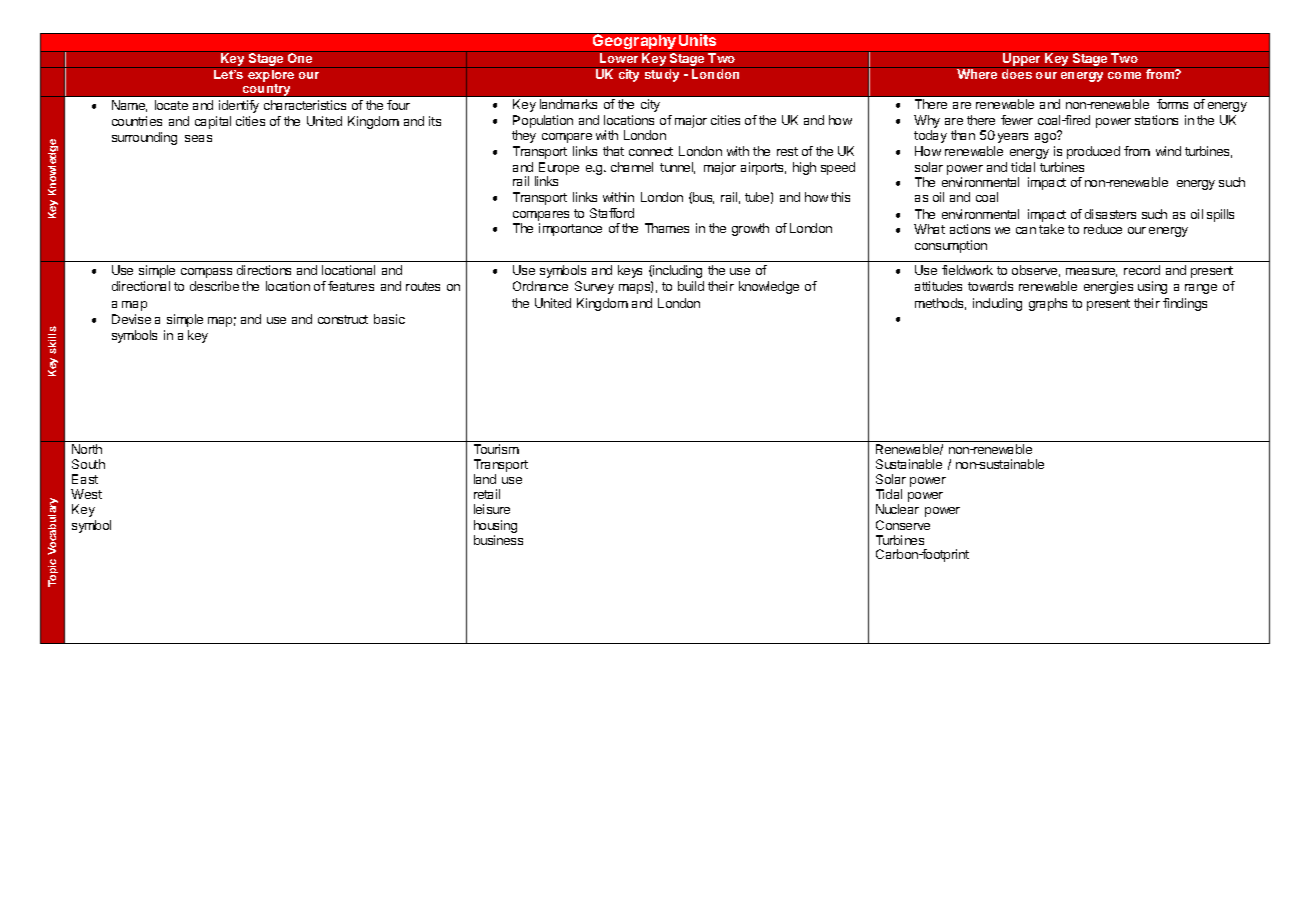 Image resolution: width=1308 pixels, height=924 pixels. Describe the element at coordinates (897, 509) in the screenshot. I see `Nuclear` at that location.
